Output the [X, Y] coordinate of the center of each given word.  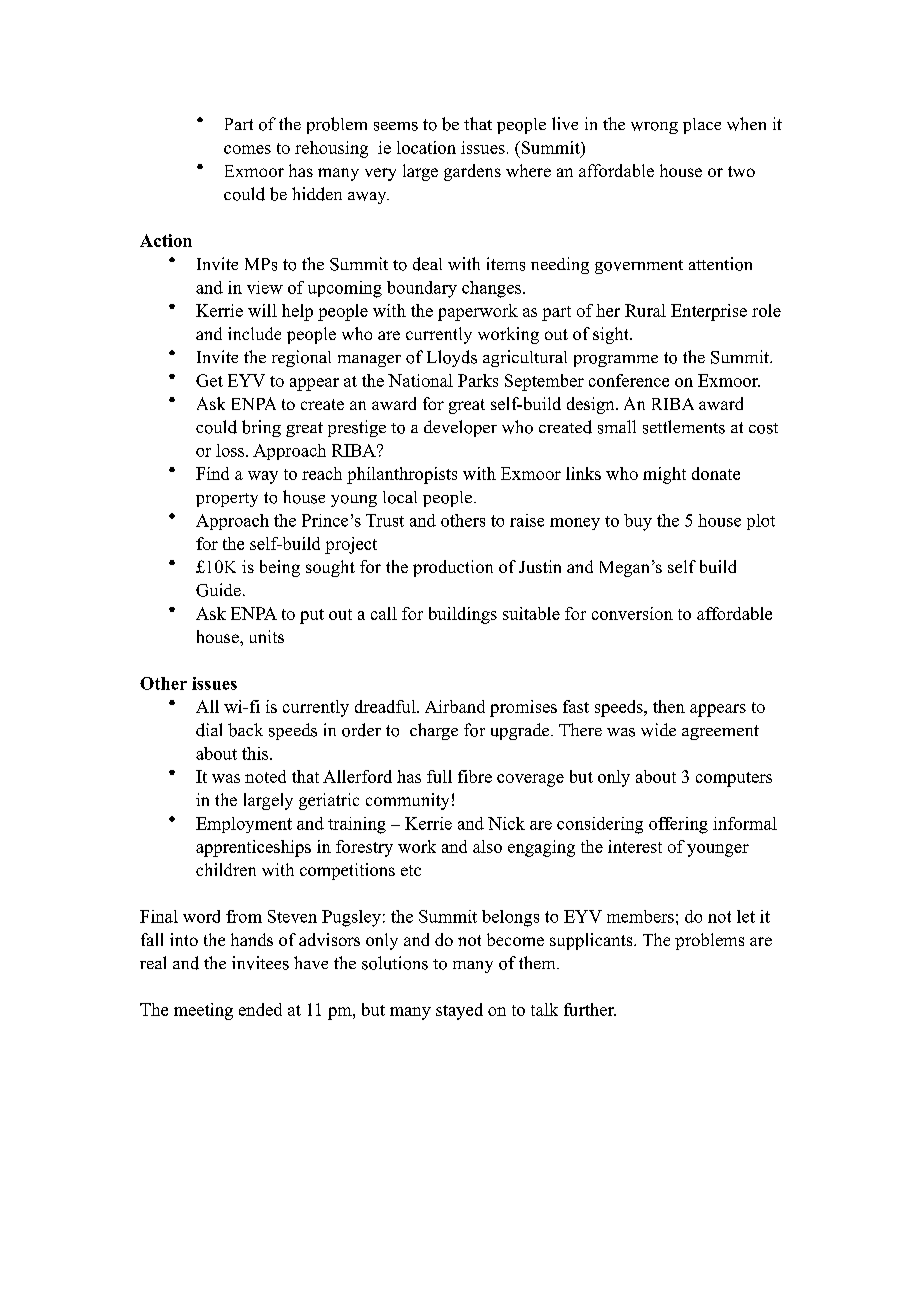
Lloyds [452, 358]
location [426, 147]
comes [247, 149]
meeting [203, 1011]
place [702, 126]
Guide [218, 590]
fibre [475, 776]
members [640, 916]
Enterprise [709, 312]
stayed [459, 1011]
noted [265, 776]
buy [638, 522]
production [453, 568]
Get [209, 380]
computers [734, 779]
